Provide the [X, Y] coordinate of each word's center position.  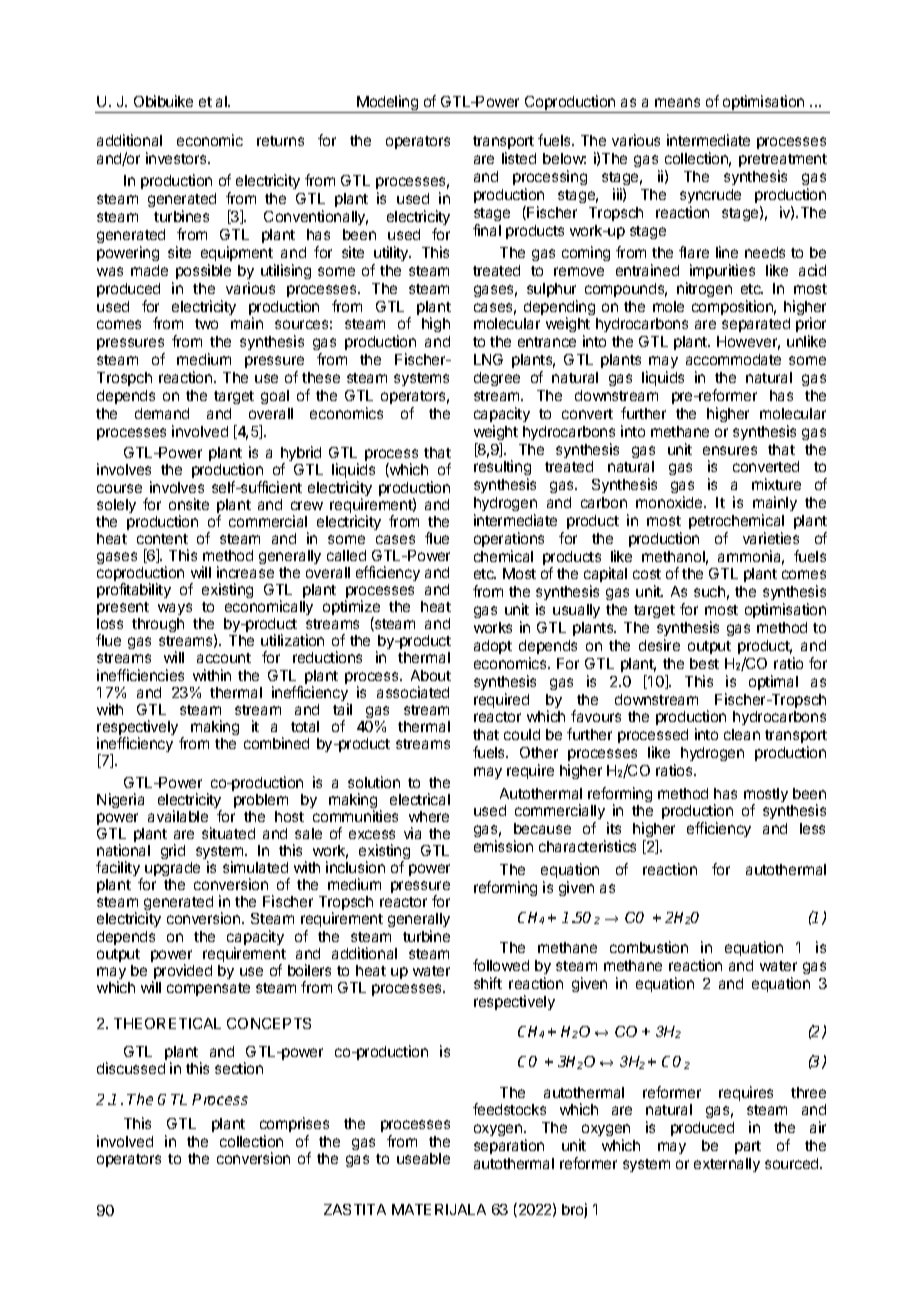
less [812, 828]
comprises [294, 1124]
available [178, 816]
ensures [730, 450]
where [429, 816]
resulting [502, 469]
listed [519, 158]
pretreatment [783, 160]
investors [177, 158]
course [119, 488]
